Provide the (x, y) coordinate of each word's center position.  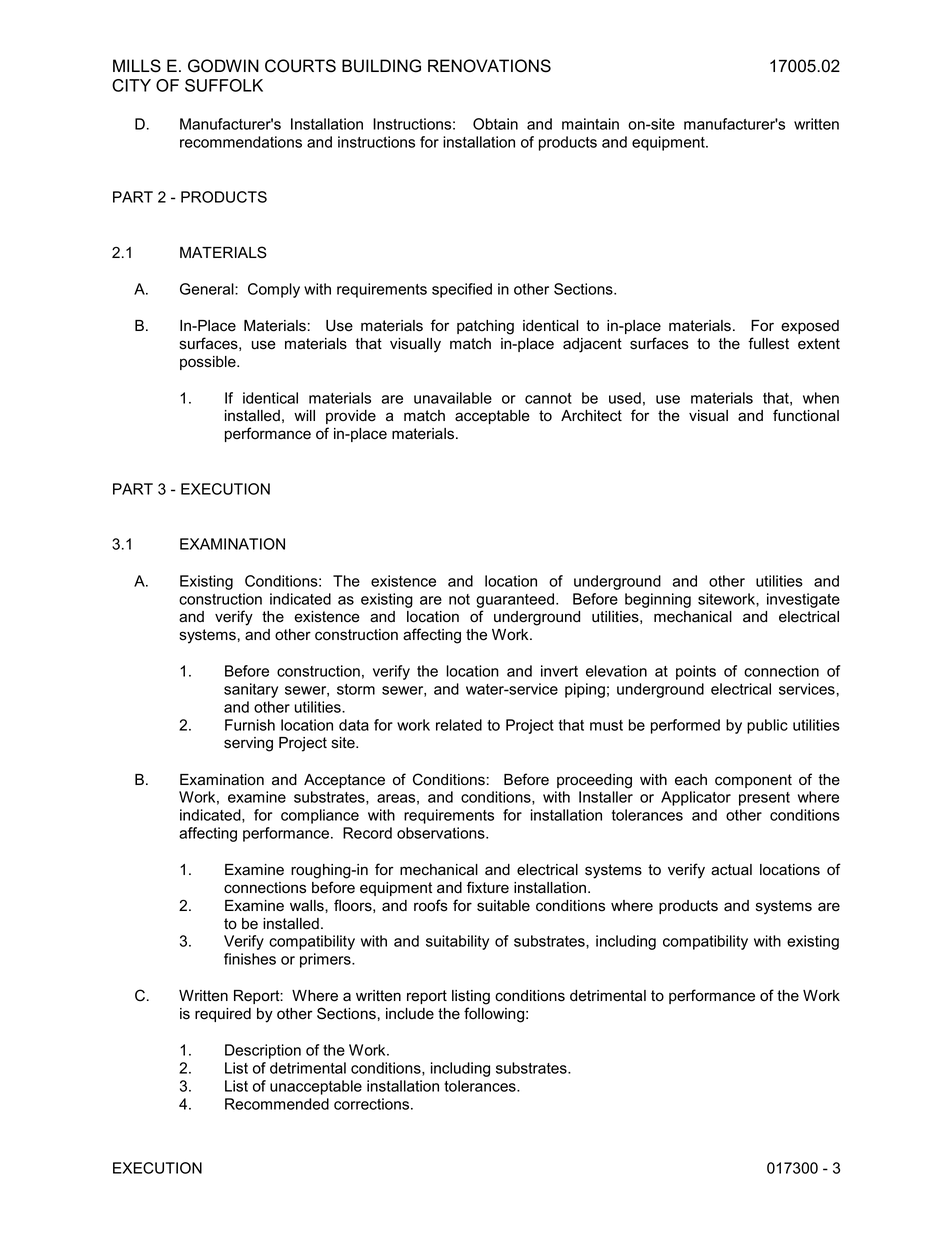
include (410, 1014)
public (767, 726)
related (459, 725)
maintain (590, 124)
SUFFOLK (224, 85)
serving (248, 744)
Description (263, 1051)
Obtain (495, 124)
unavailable (453, 398)
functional (806, 415)
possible (209, 363)
